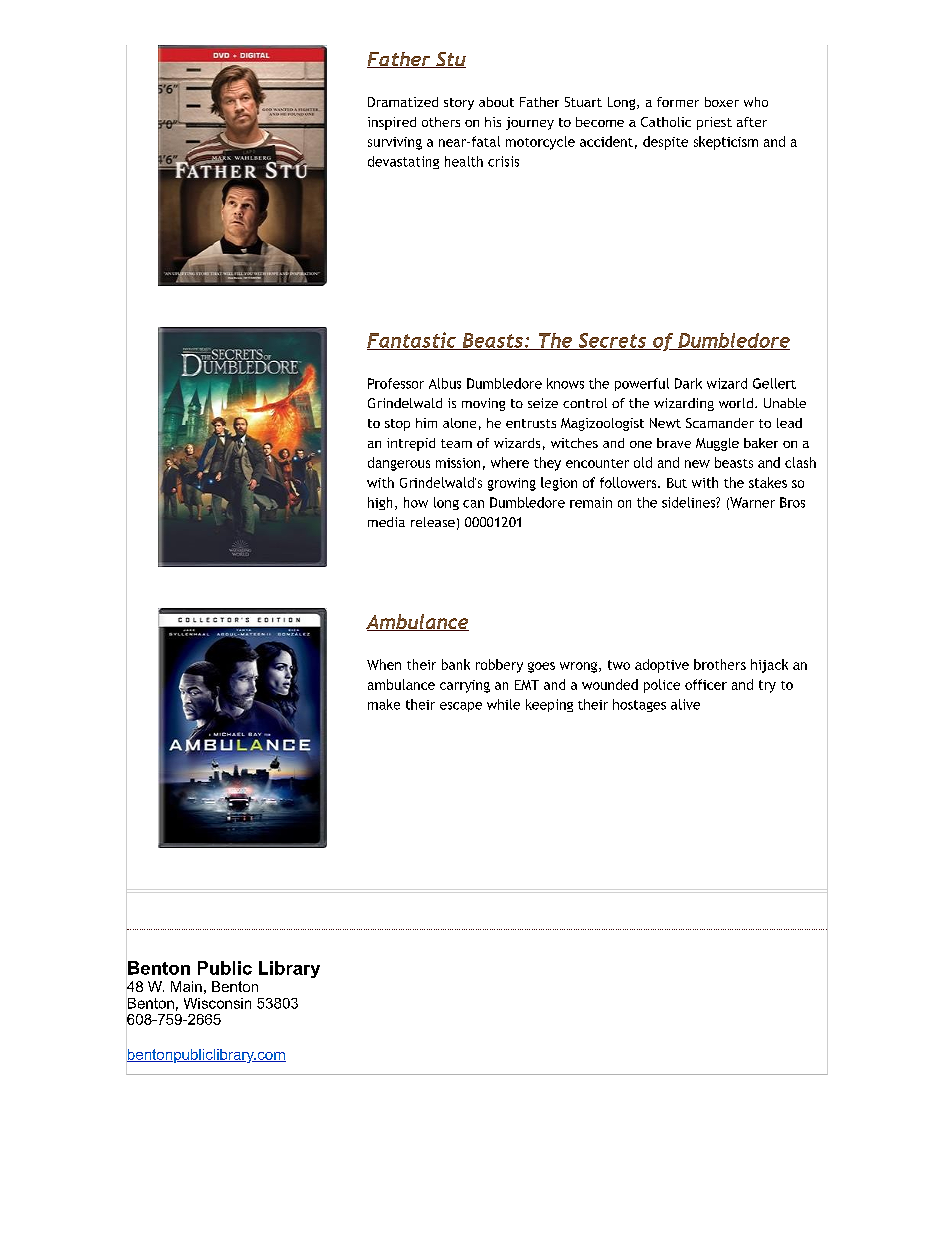  I want to click on officer, so click(706, 684).
